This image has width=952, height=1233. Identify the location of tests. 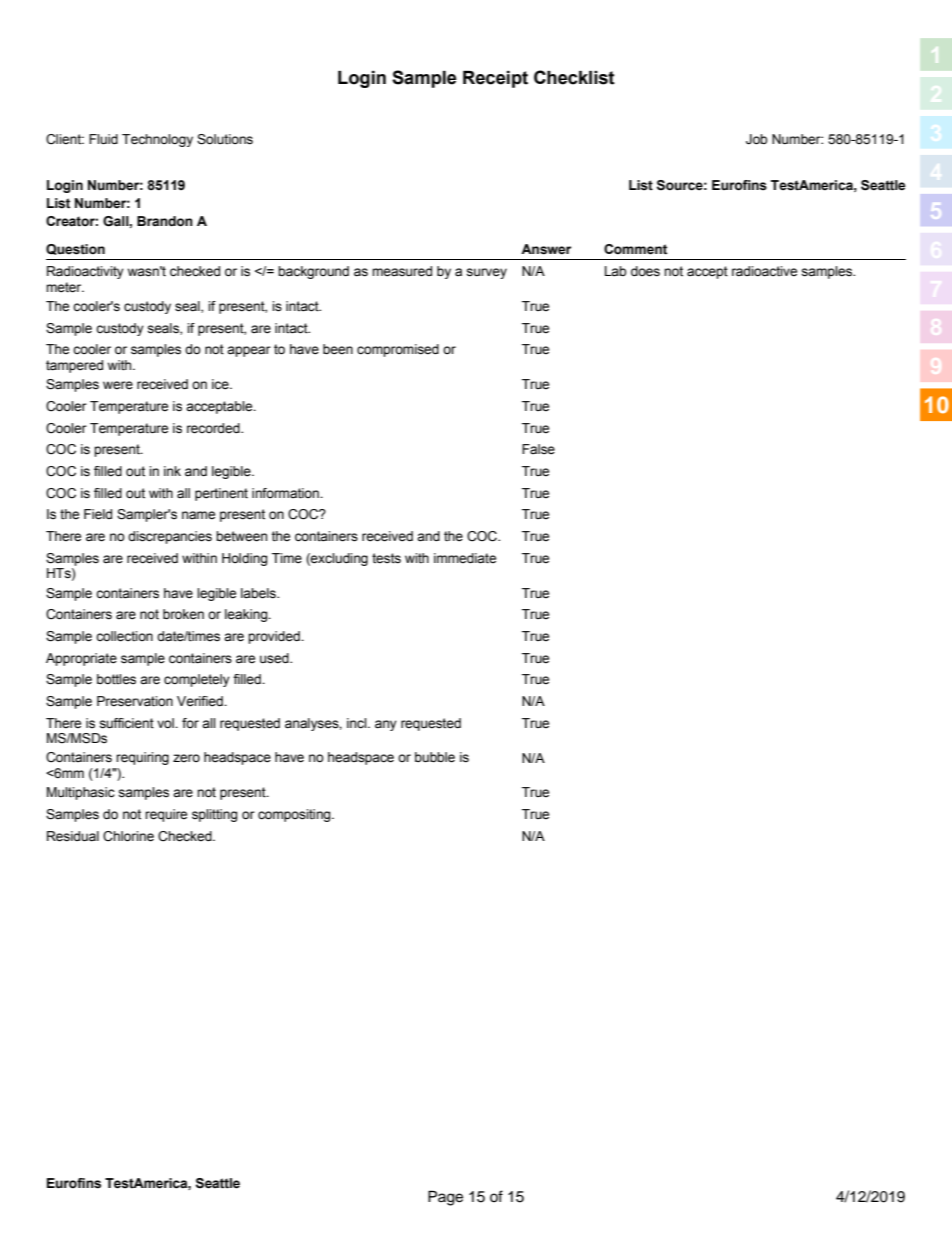
(386, 558).
